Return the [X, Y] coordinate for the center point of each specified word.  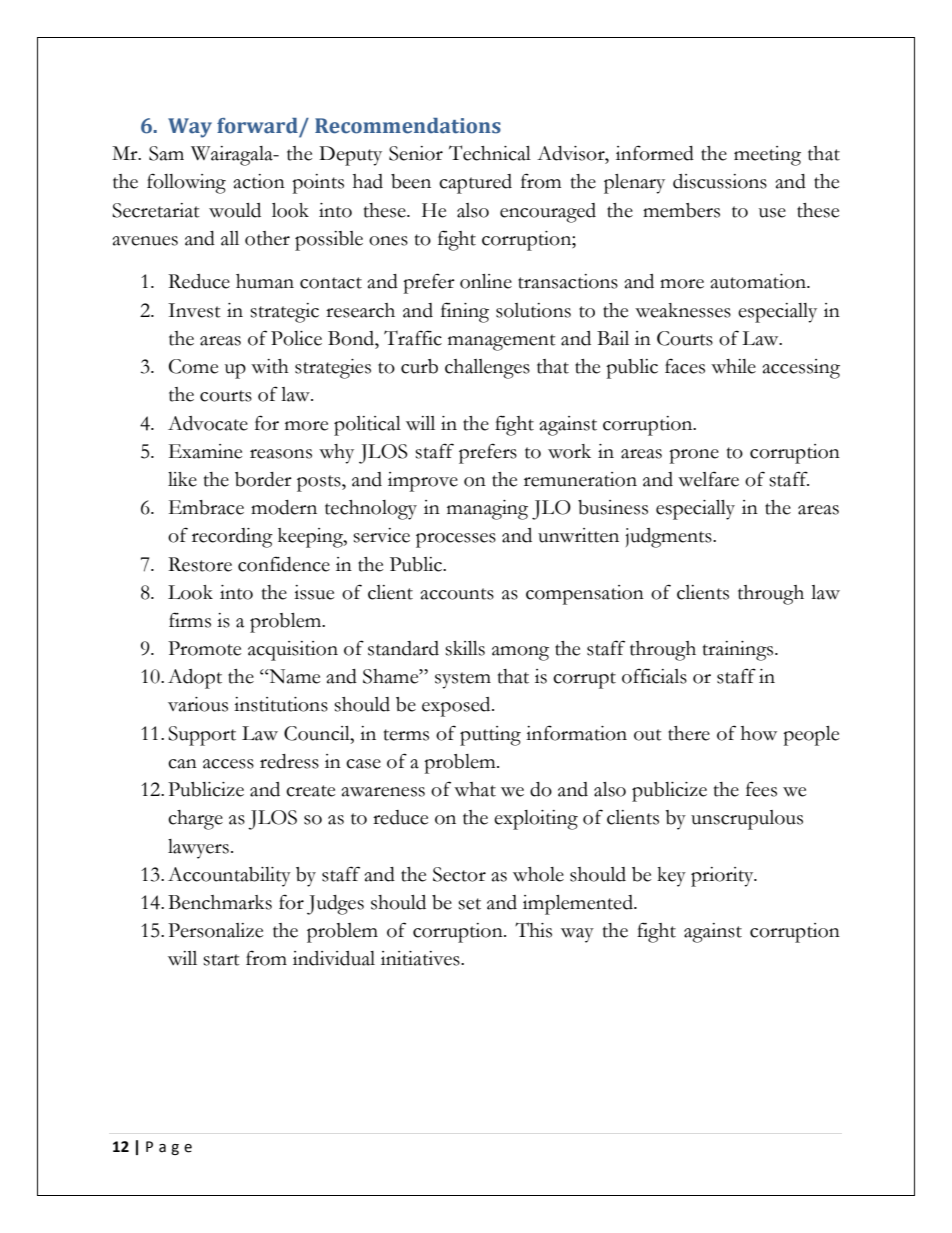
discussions [720, 181]
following [186, 183]
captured [475, 184]
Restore [200, 564]
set [469, 904]
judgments [669, 538]
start [221, 960]
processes [456, 540]
